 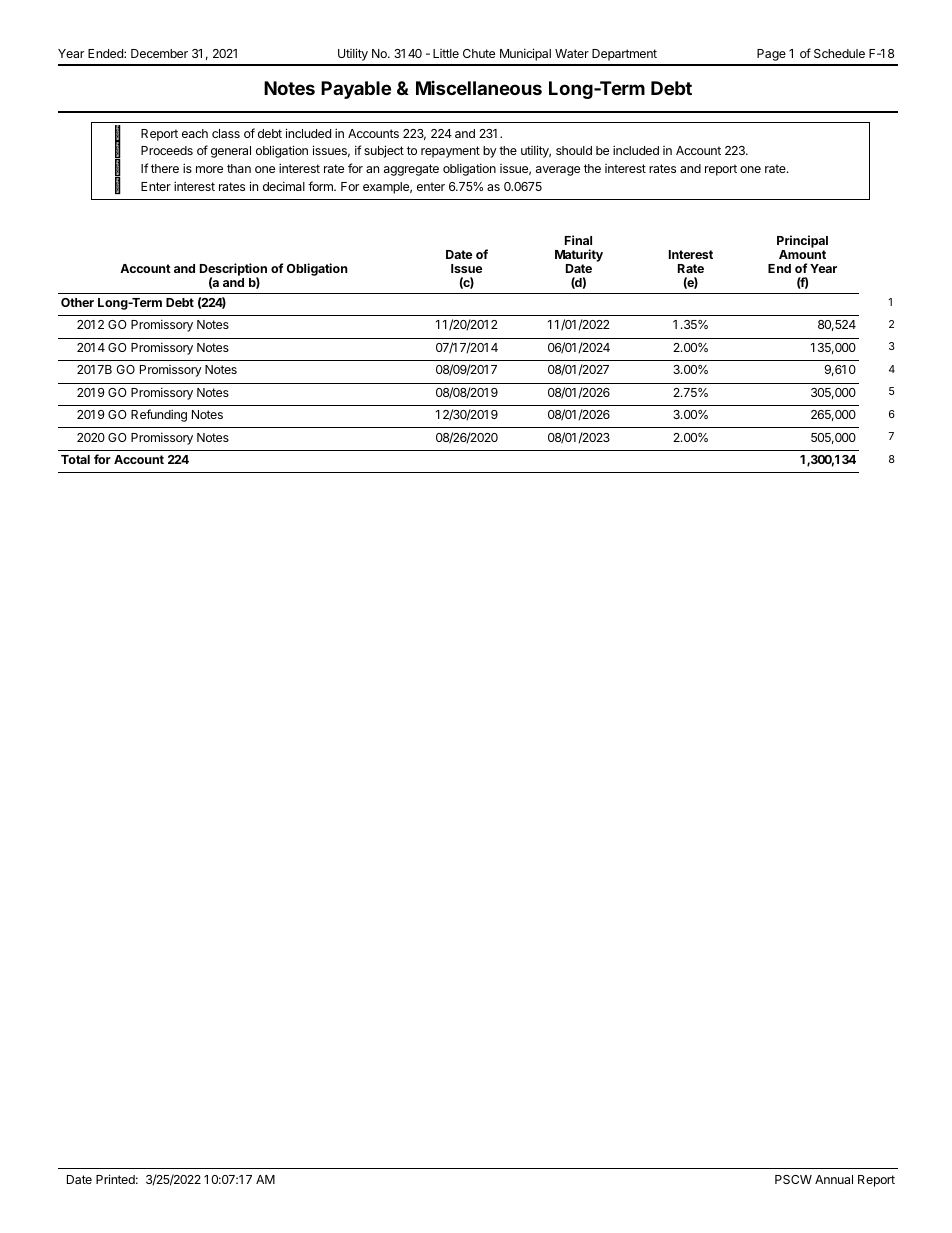 I want to click on Schedule, so click(x=839, y=53).
